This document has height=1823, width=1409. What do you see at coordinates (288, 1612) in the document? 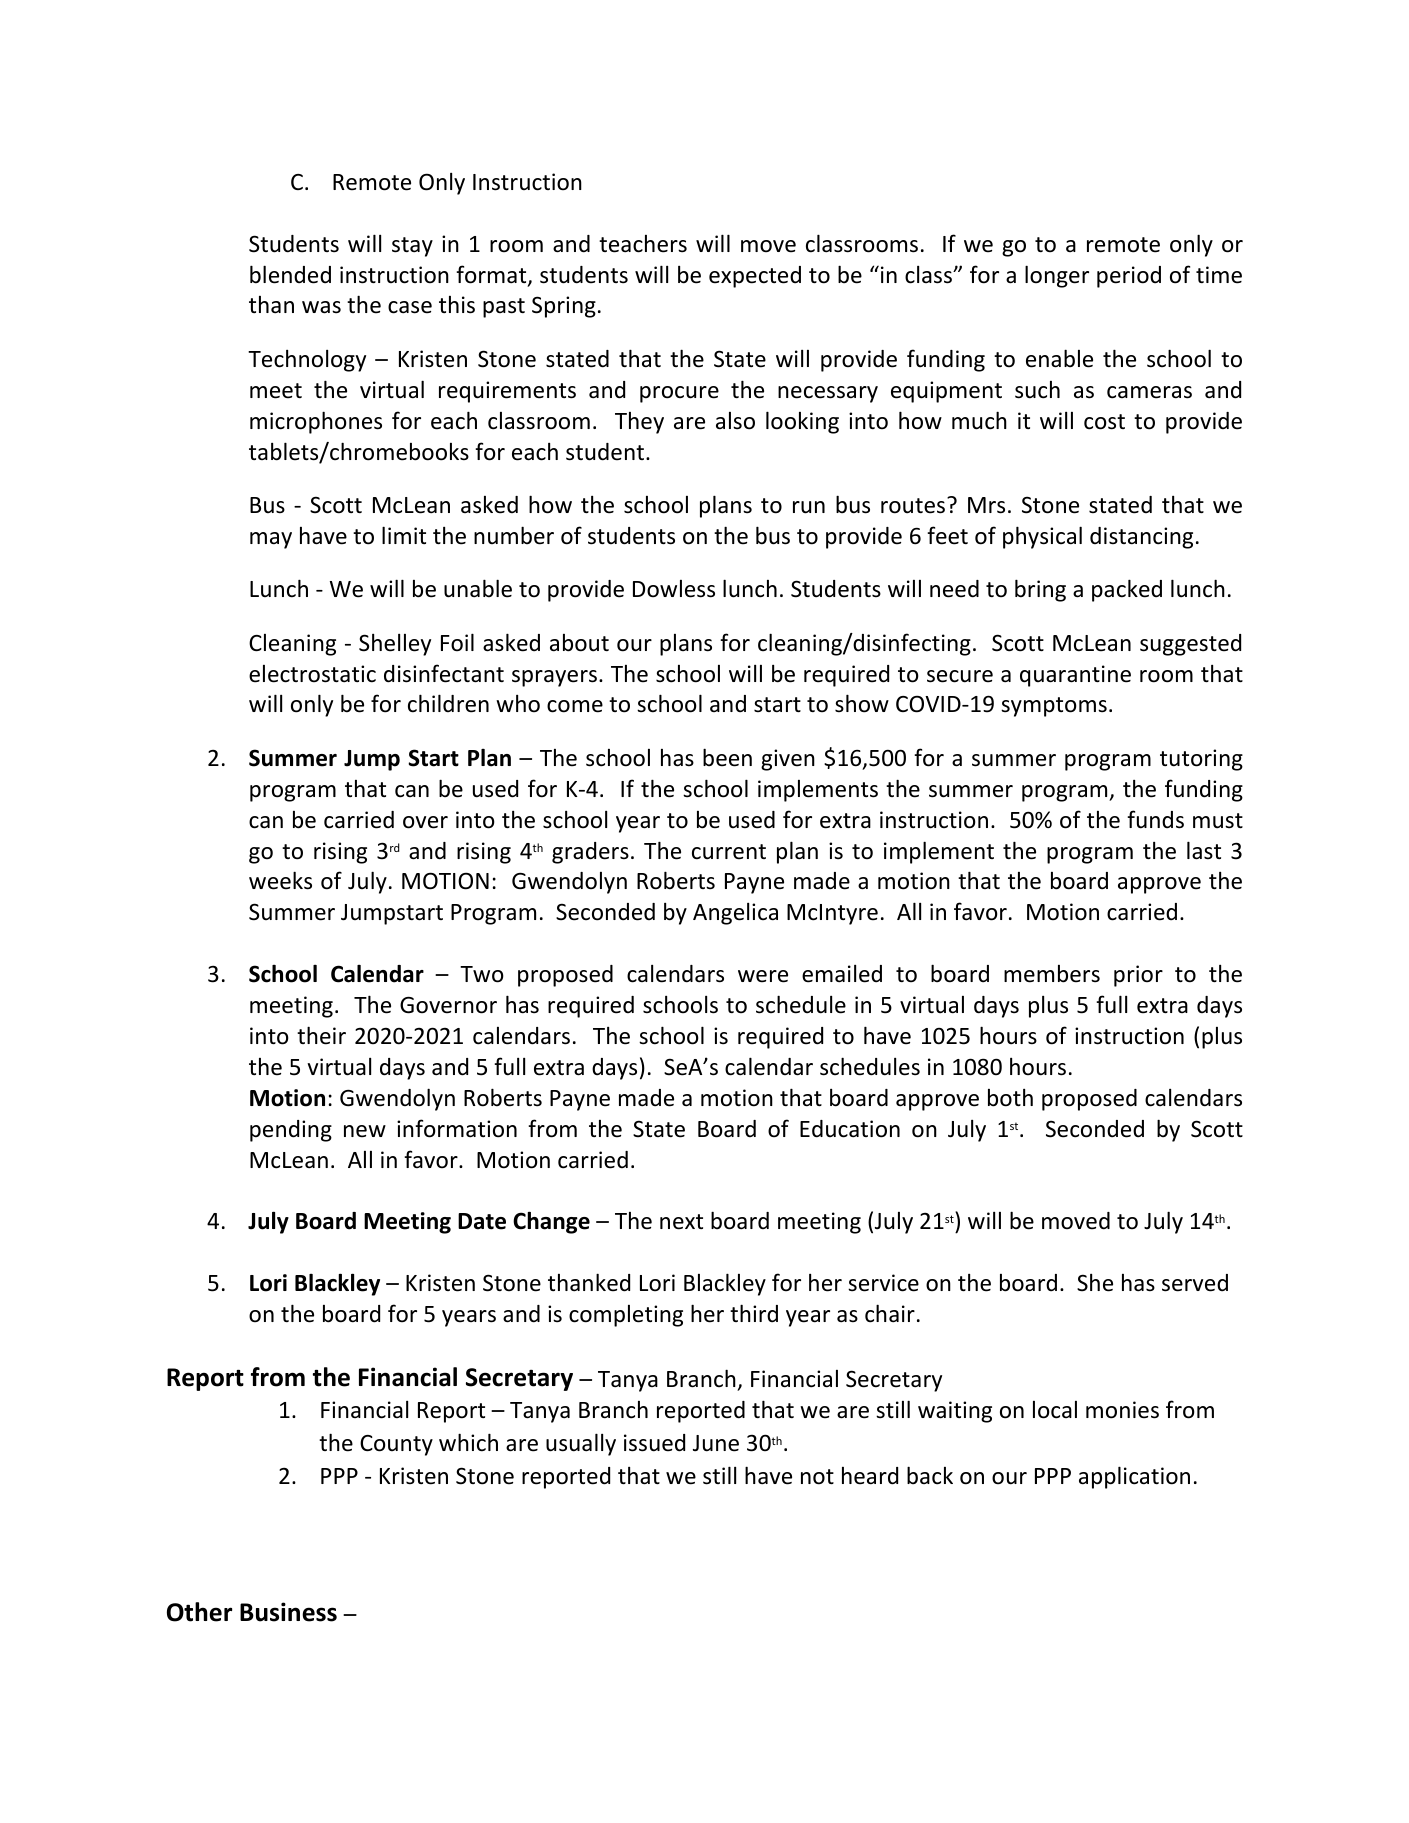
I see `Business` at bounding box center [288, 1612].
